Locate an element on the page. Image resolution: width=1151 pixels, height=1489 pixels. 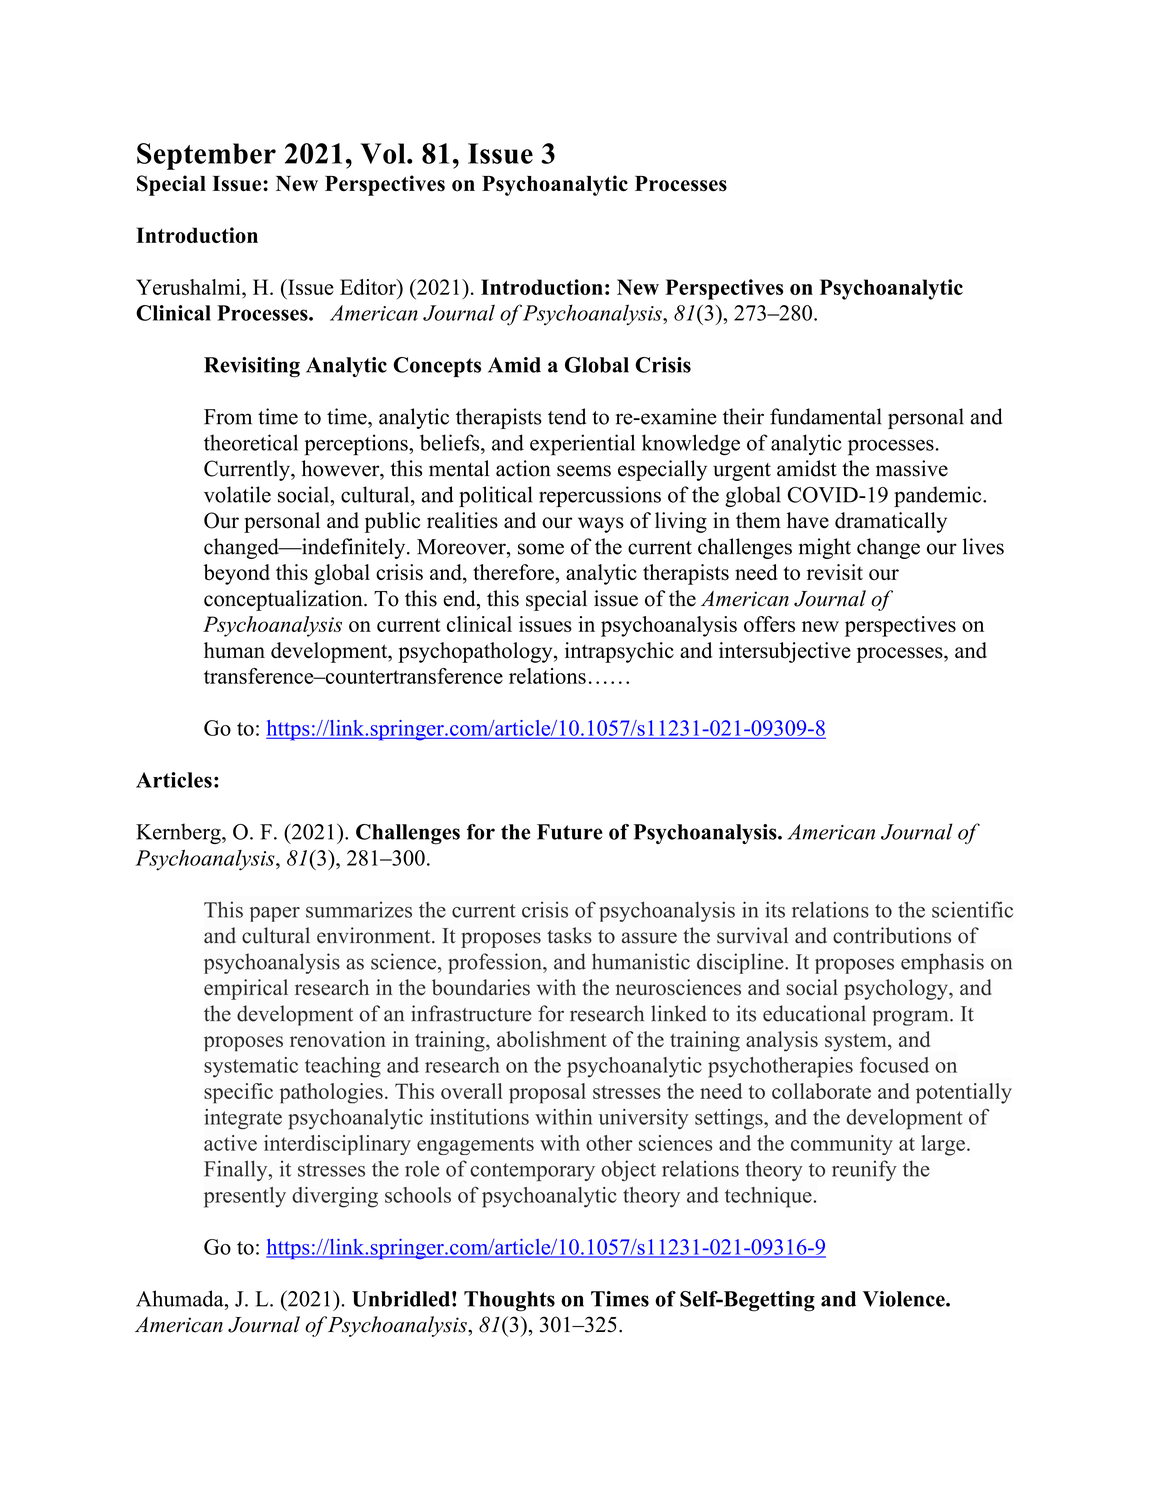
intersubjective is located at coordinates (785, 652).
